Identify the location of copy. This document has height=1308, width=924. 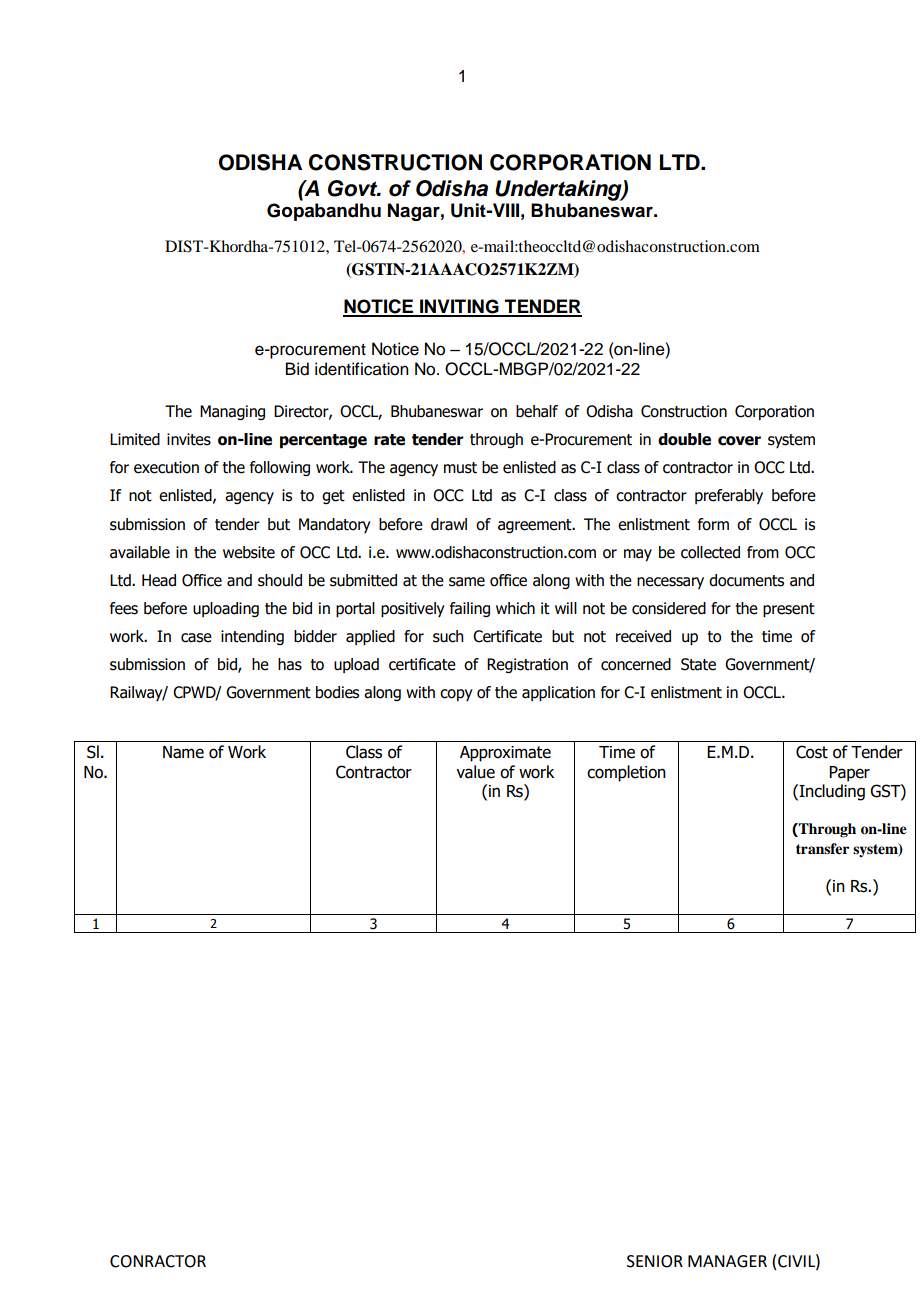
(456, 695).
